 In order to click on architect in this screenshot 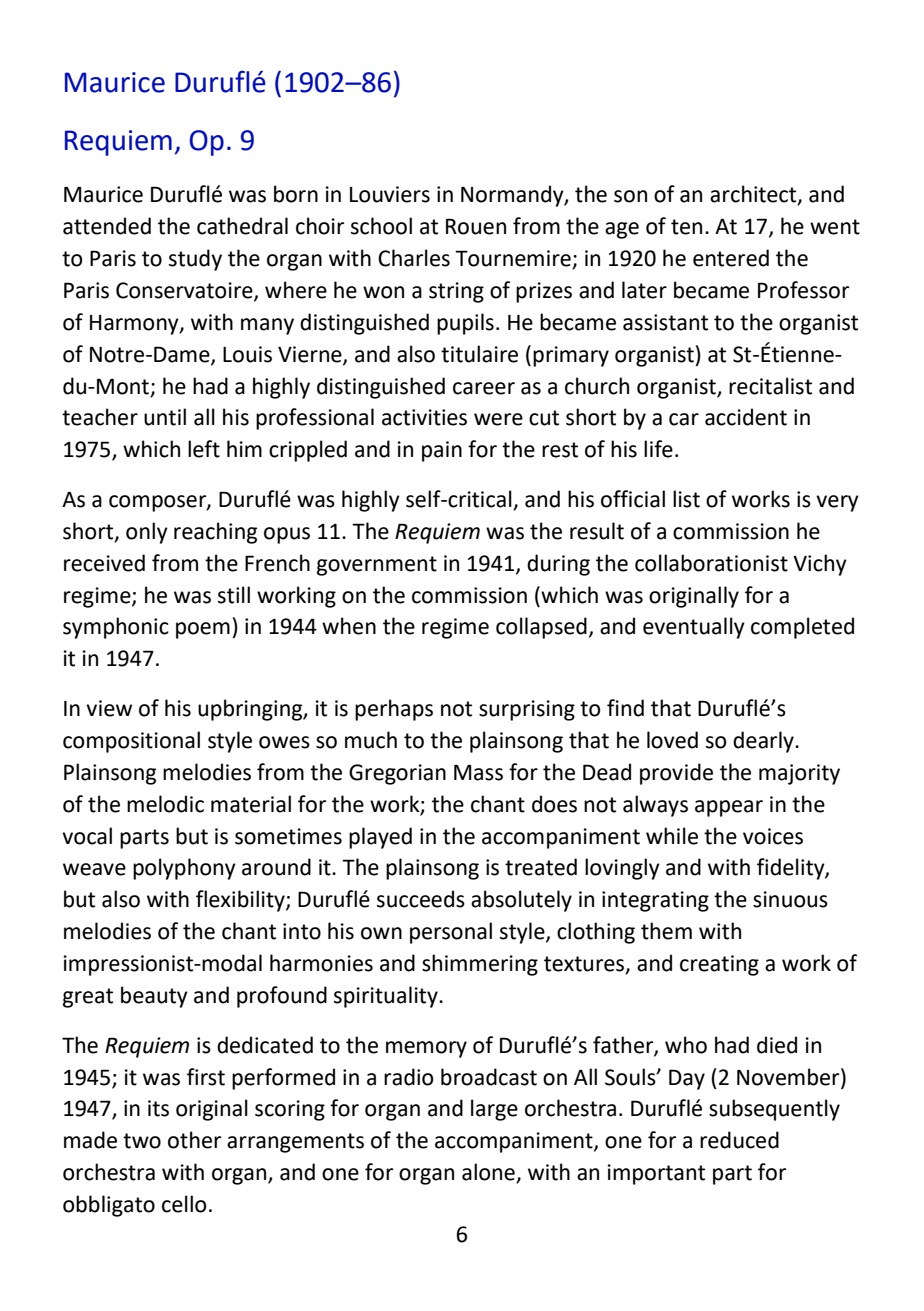, I will do `click(754, 195)`.
